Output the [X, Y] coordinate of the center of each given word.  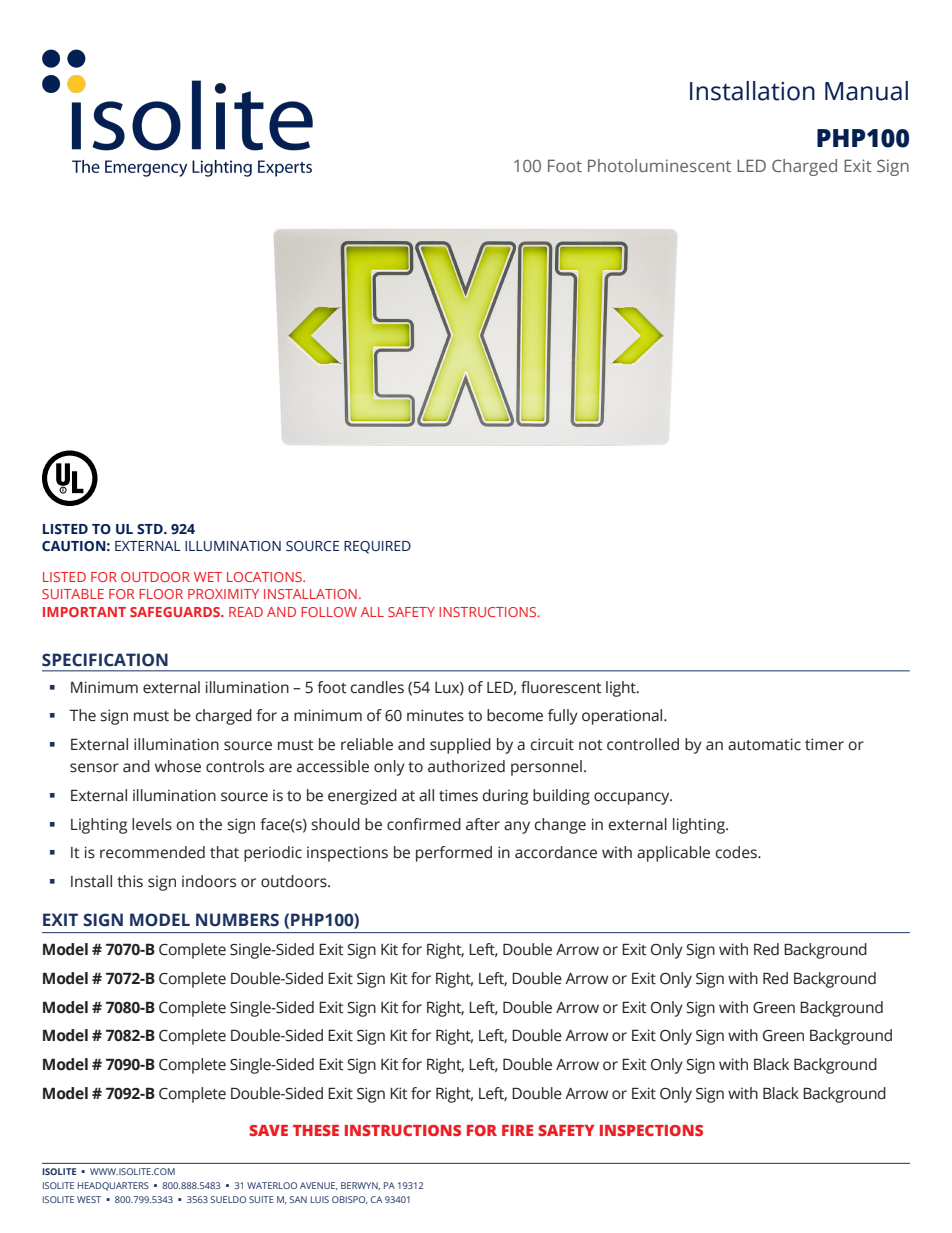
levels [152, 824]
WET [208, 577]
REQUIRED [377, 547]
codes [737, 852]
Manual [866, 91]
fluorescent [561, 687]
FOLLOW [329, 612]
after [483, 824]
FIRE [517, 1130]
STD [151, 529]
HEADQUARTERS [113, 1186]
